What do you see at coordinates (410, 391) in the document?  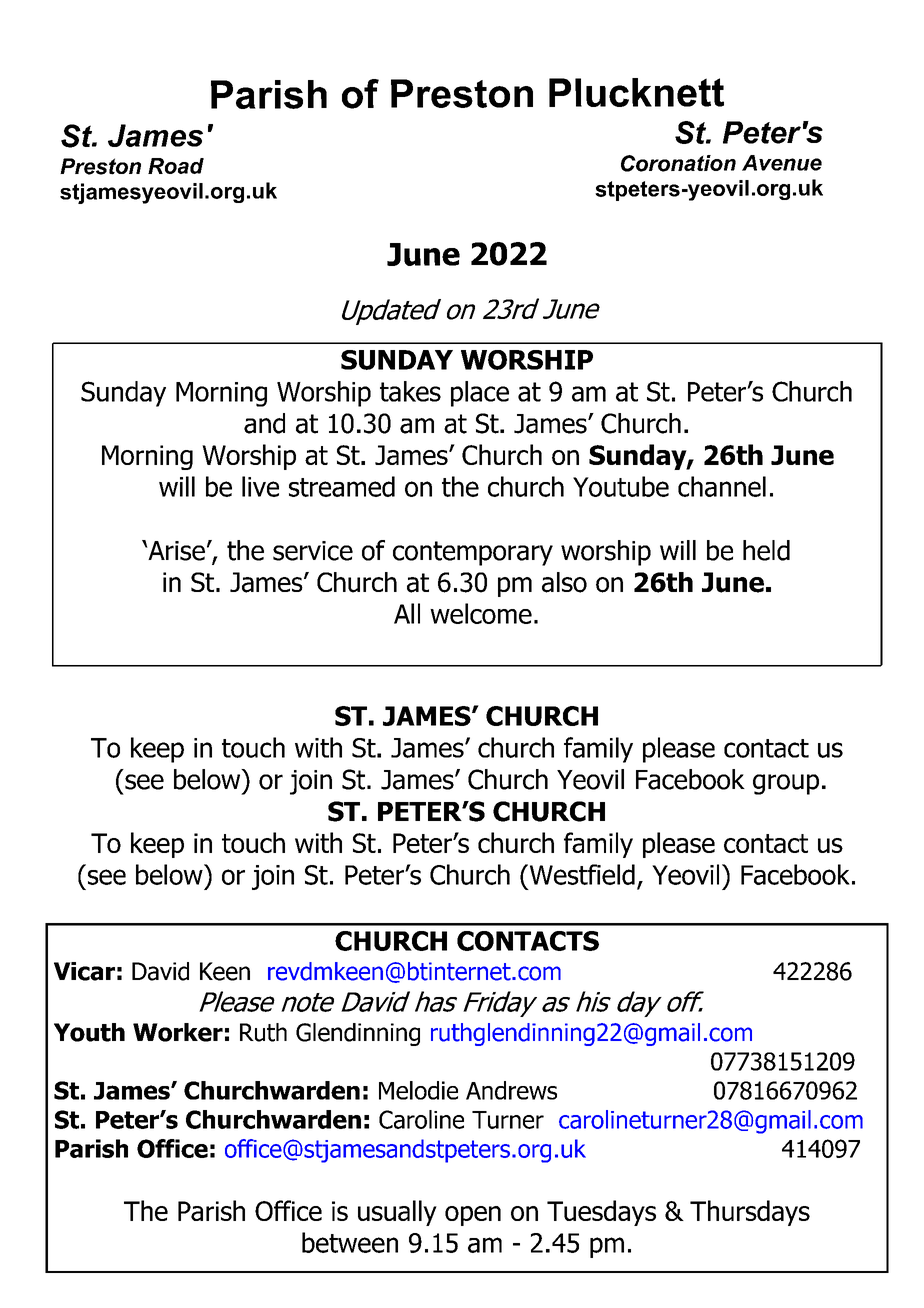 I see `takes` at bounding box center [410, 391].
